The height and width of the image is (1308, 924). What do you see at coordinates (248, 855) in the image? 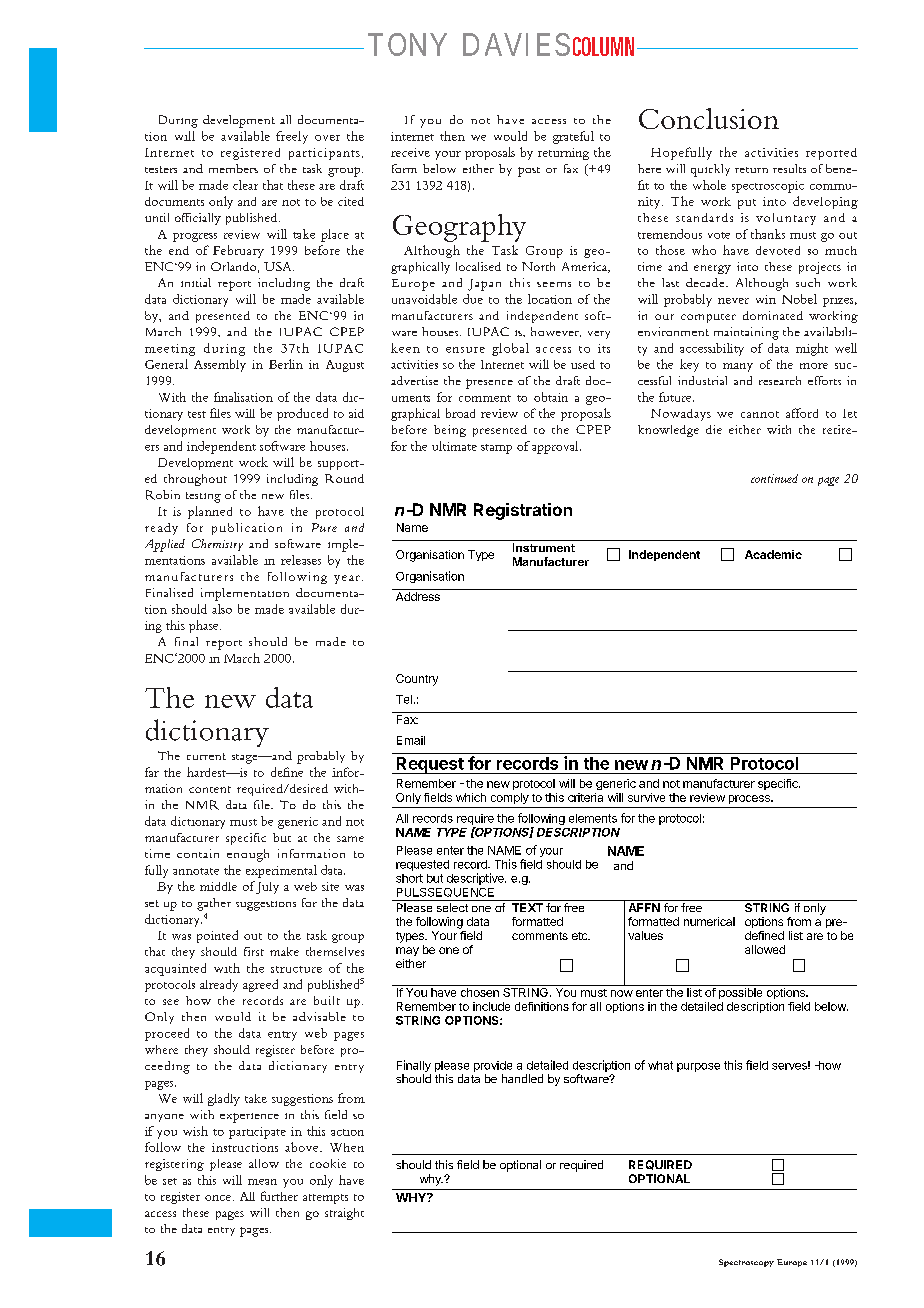
I see `enough` at bounding box center [248, 855].
